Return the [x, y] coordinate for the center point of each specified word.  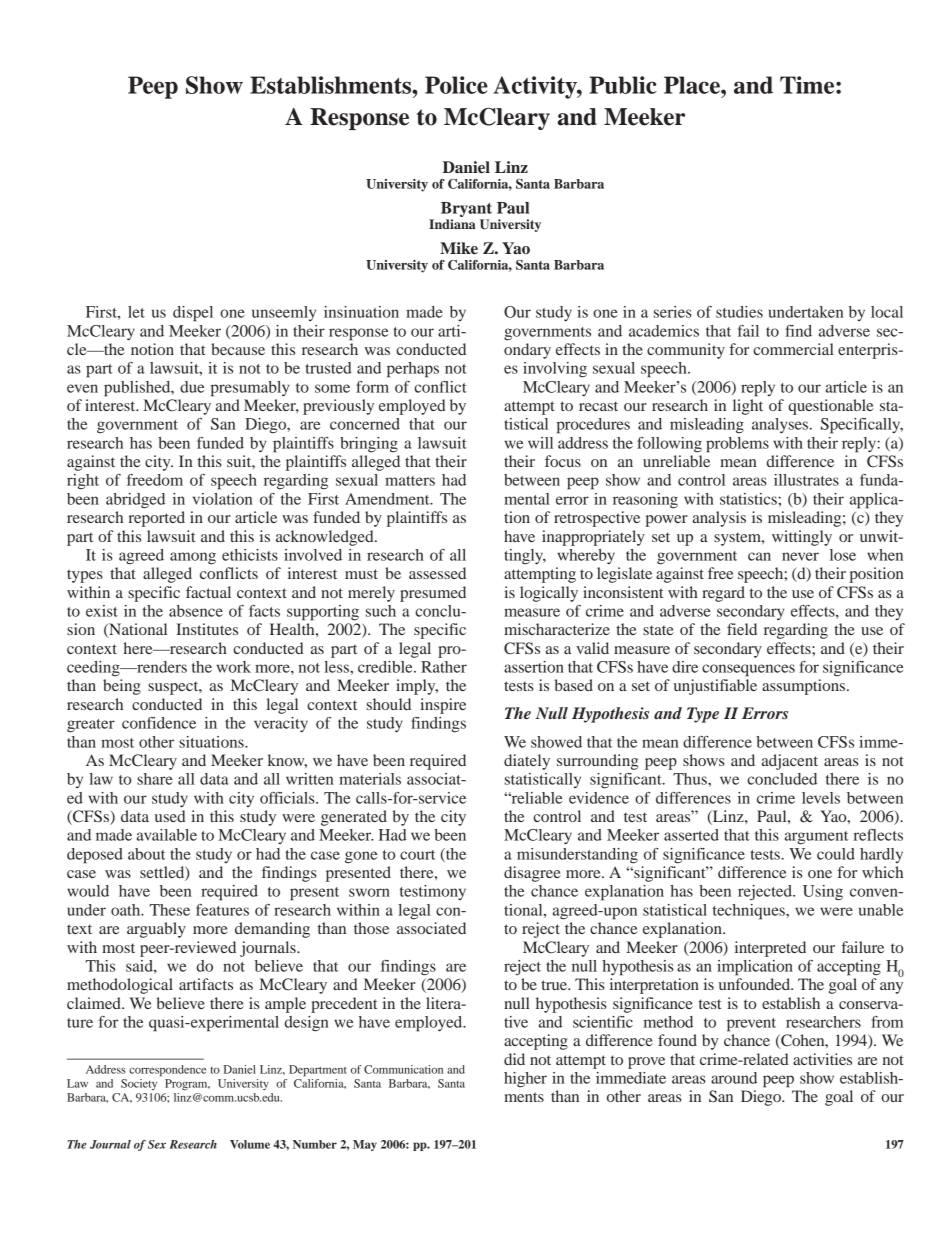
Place [693, 85]
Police [456, 85]
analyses [781, 425]
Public [623, 85]
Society [139, 1084]
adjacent [790, 762]
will [540, 443]
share [155, 779]
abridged [135, 501]
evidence [599, 798]
